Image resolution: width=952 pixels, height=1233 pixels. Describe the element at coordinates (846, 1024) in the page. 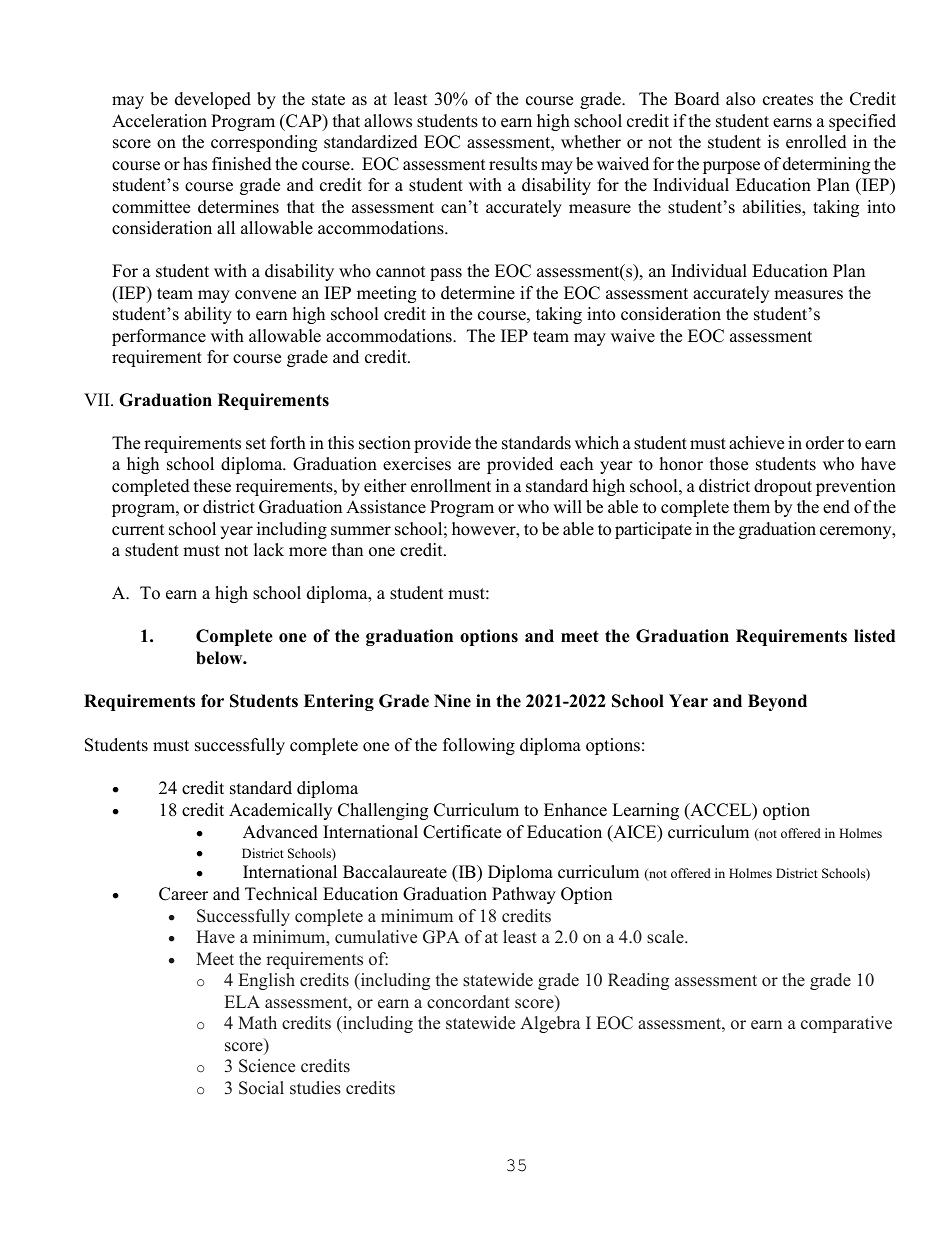

I see `comparative` at that location.
